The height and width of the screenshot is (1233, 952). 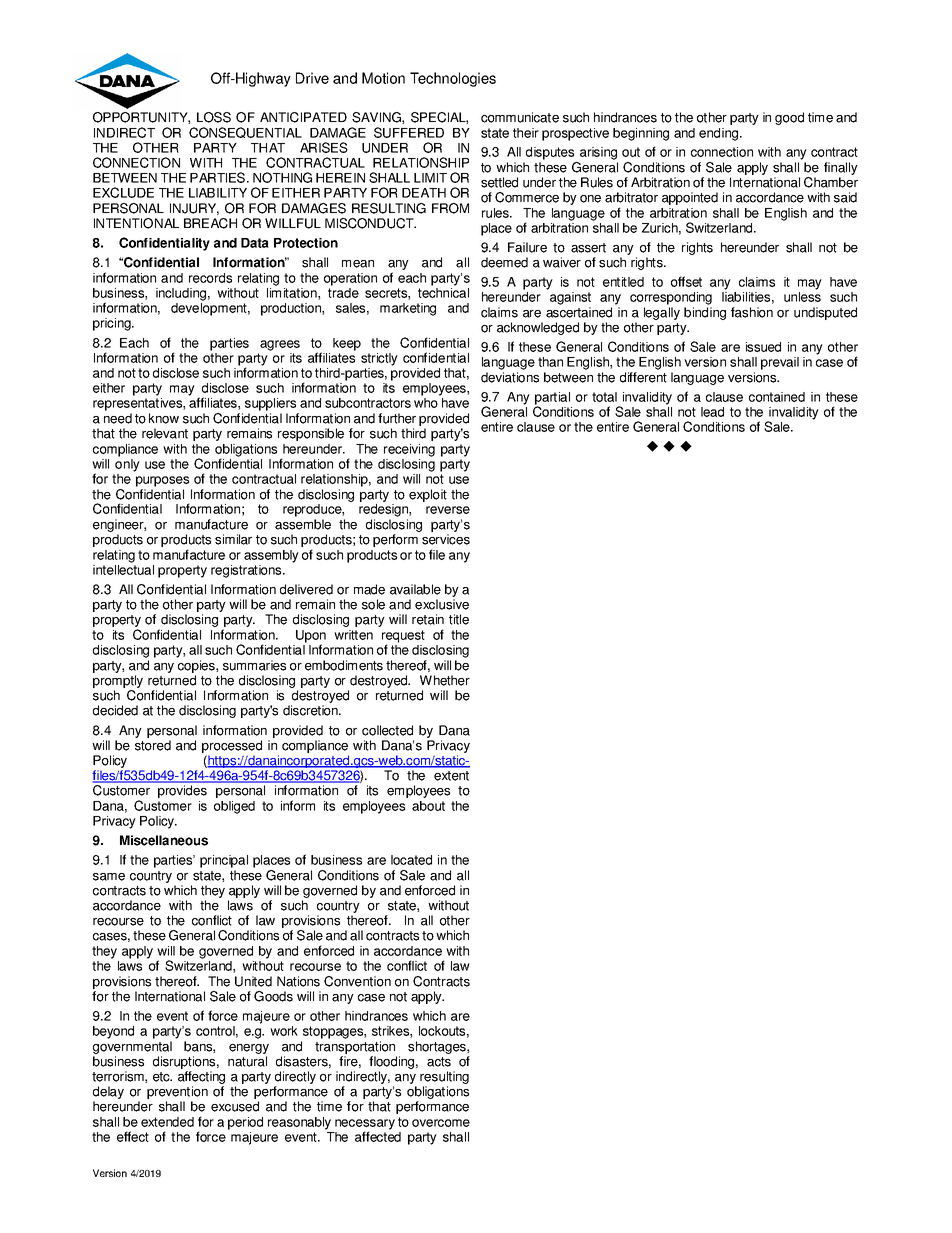 I want to click on ending, so click(x=718, y=134).
